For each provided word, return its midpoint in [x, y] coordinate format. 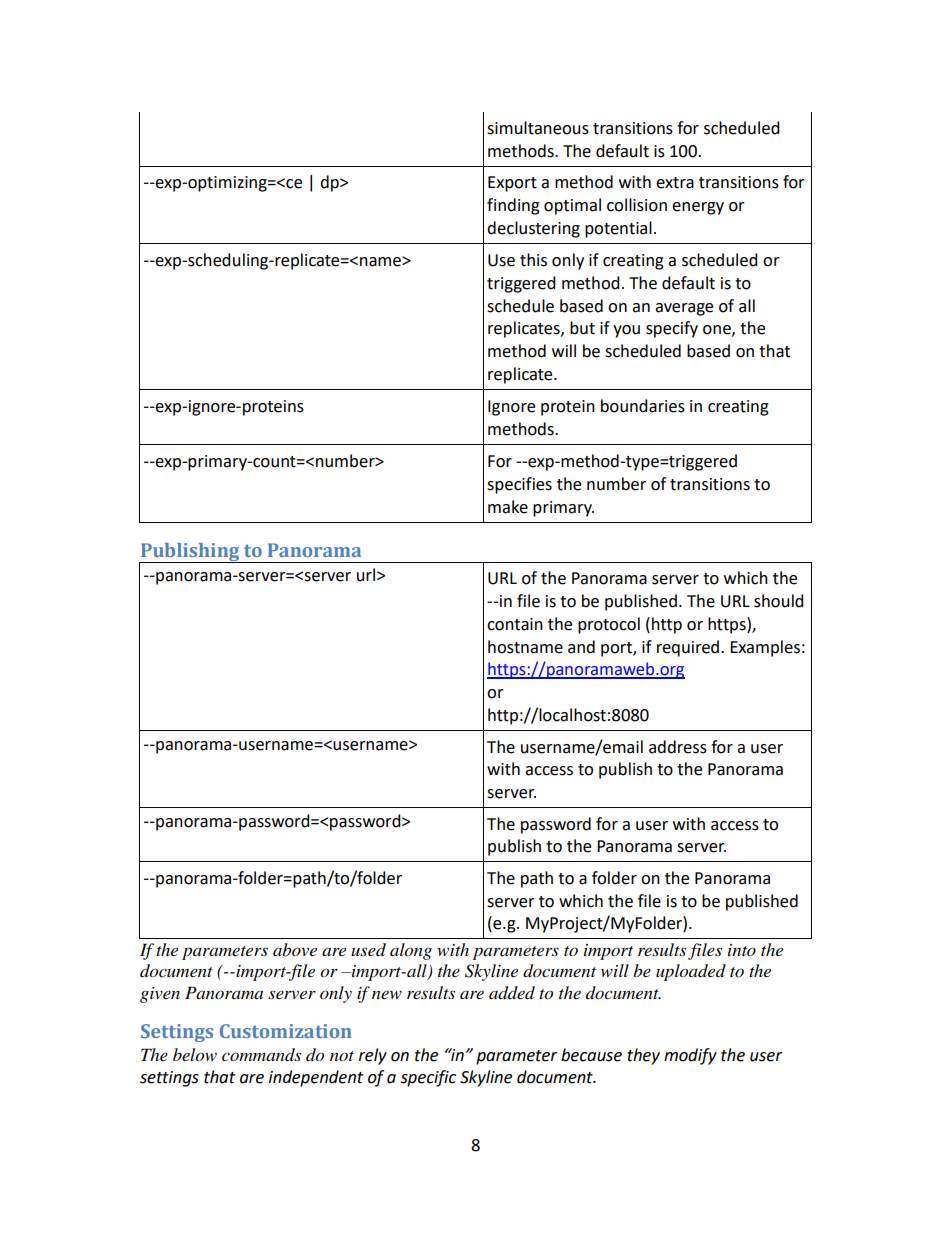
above [295, 949]
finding [513, 206]
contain [515, 624]
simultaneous [538, 128]
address [678, 747]
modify [690, 1056]
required [689, 648]
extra [675, 183]
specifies [519, 485]
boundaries [643, 406]
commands [261, 1055]
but [582, 328]
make [508, 507]
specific [428, 1078]
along [411, 951]
